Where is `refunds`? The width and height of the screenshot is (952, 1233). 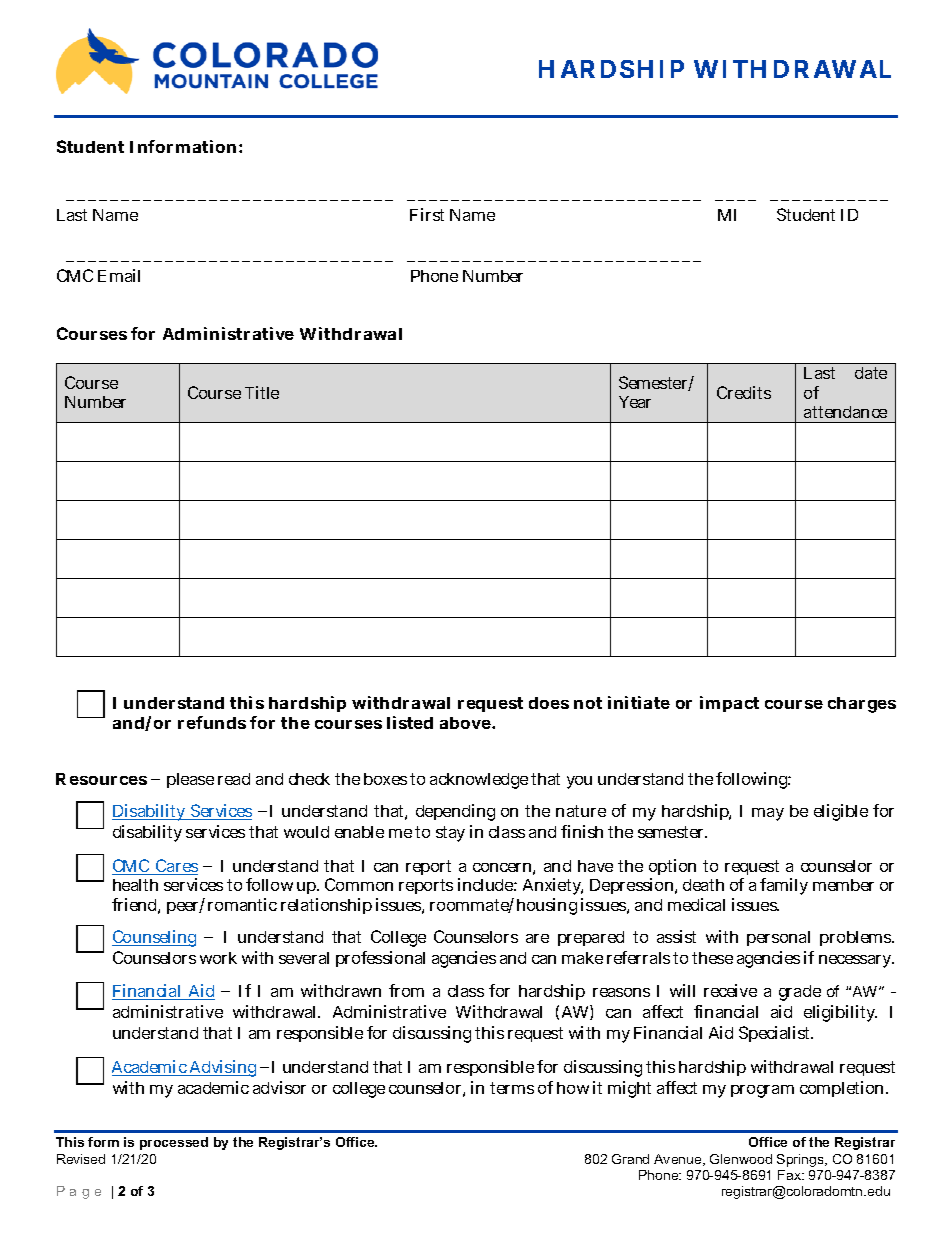 refunds is located at coordinates (212, 722).
